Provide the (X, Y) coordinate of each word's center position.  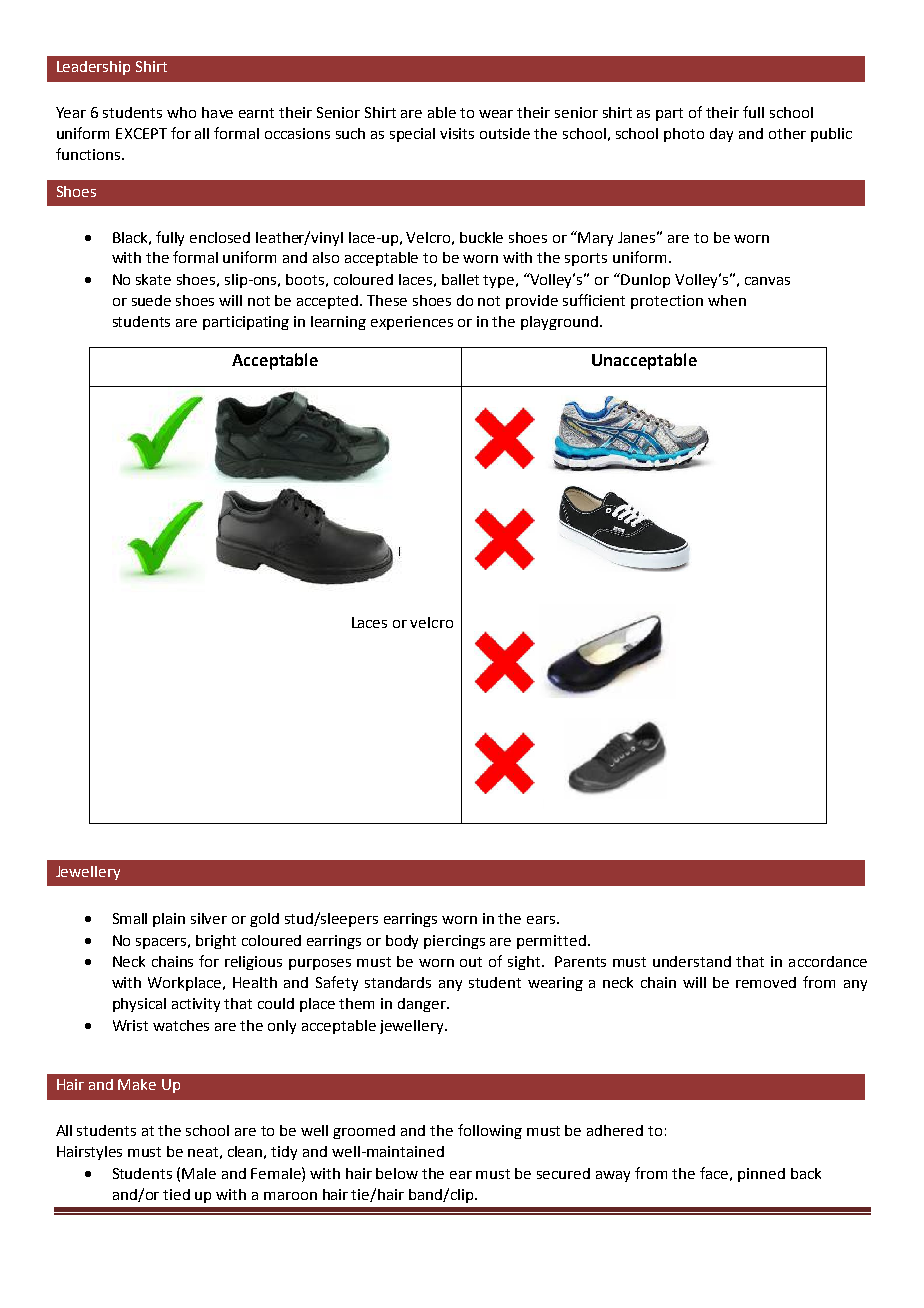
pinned (761, 1175)
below (397, 1173)
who (181, 112)
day (721, 135)
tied (176, 1194)
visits (457, 133)
